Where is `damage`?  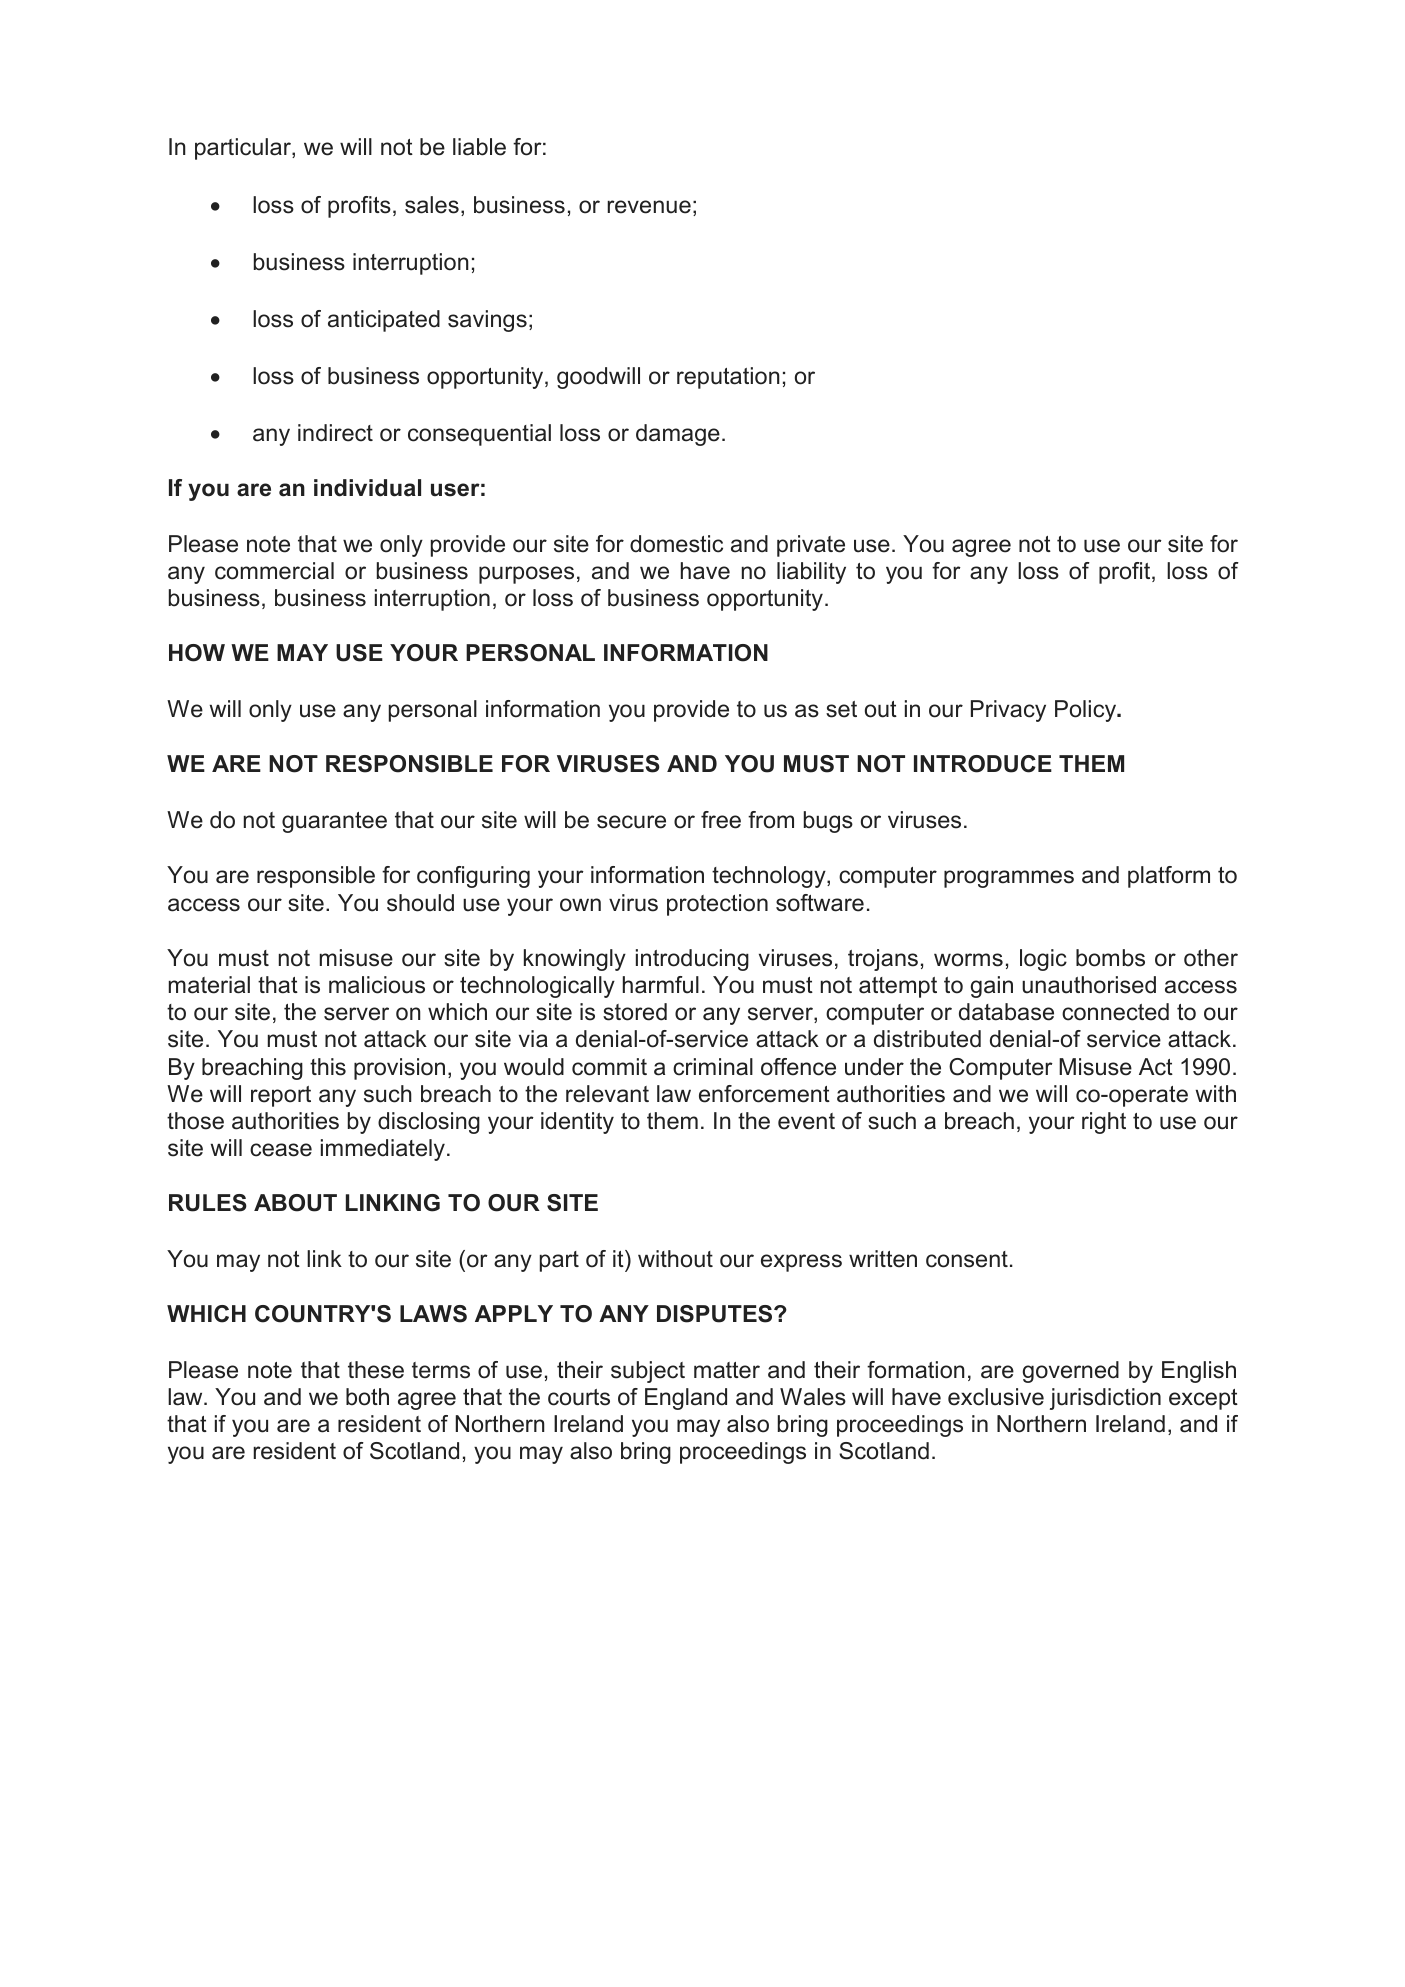 damage is located at coordinates (678, 435).
